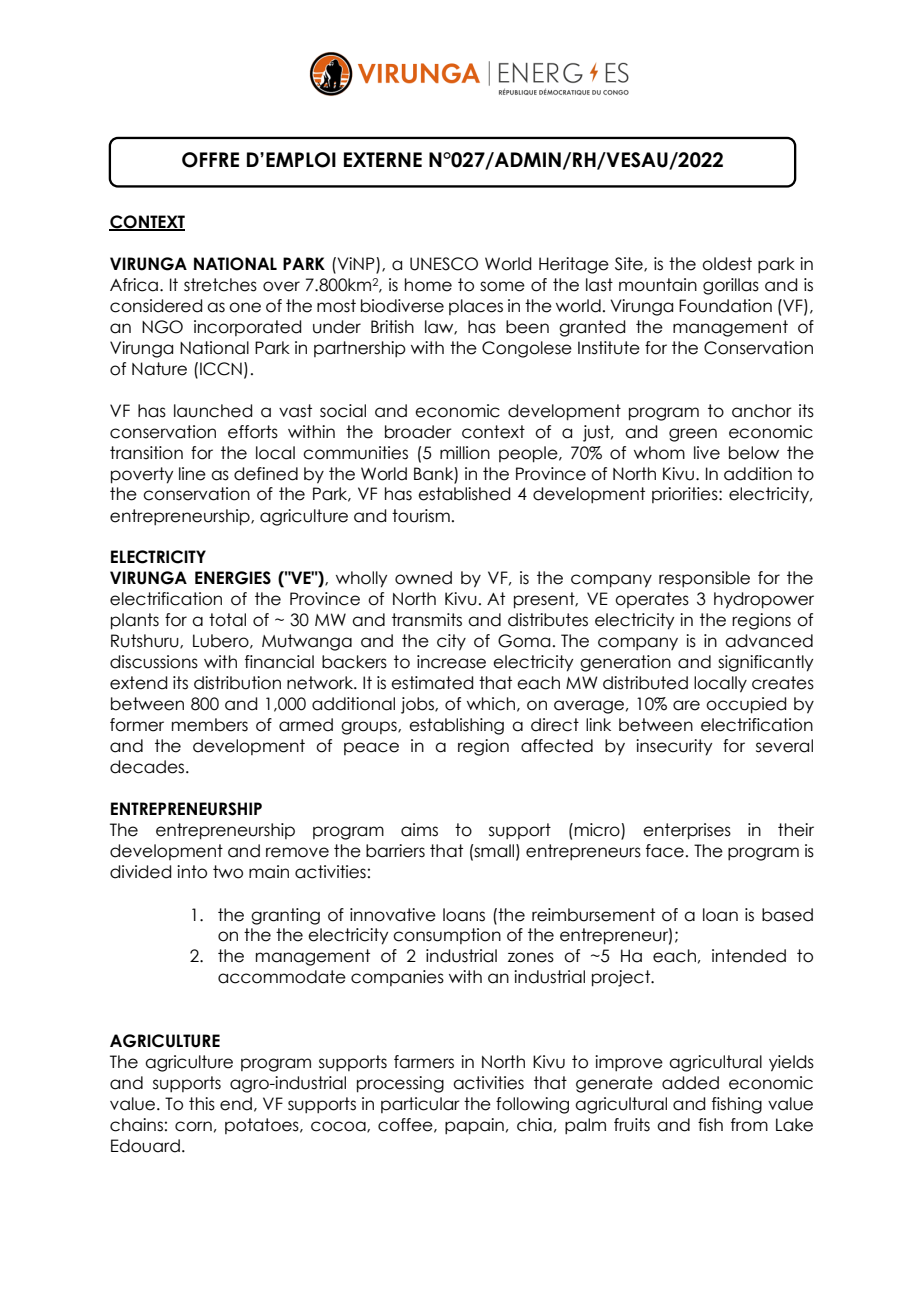 This document has width=924, height=1308. I want to click on Congolese, so click(527, 349).
